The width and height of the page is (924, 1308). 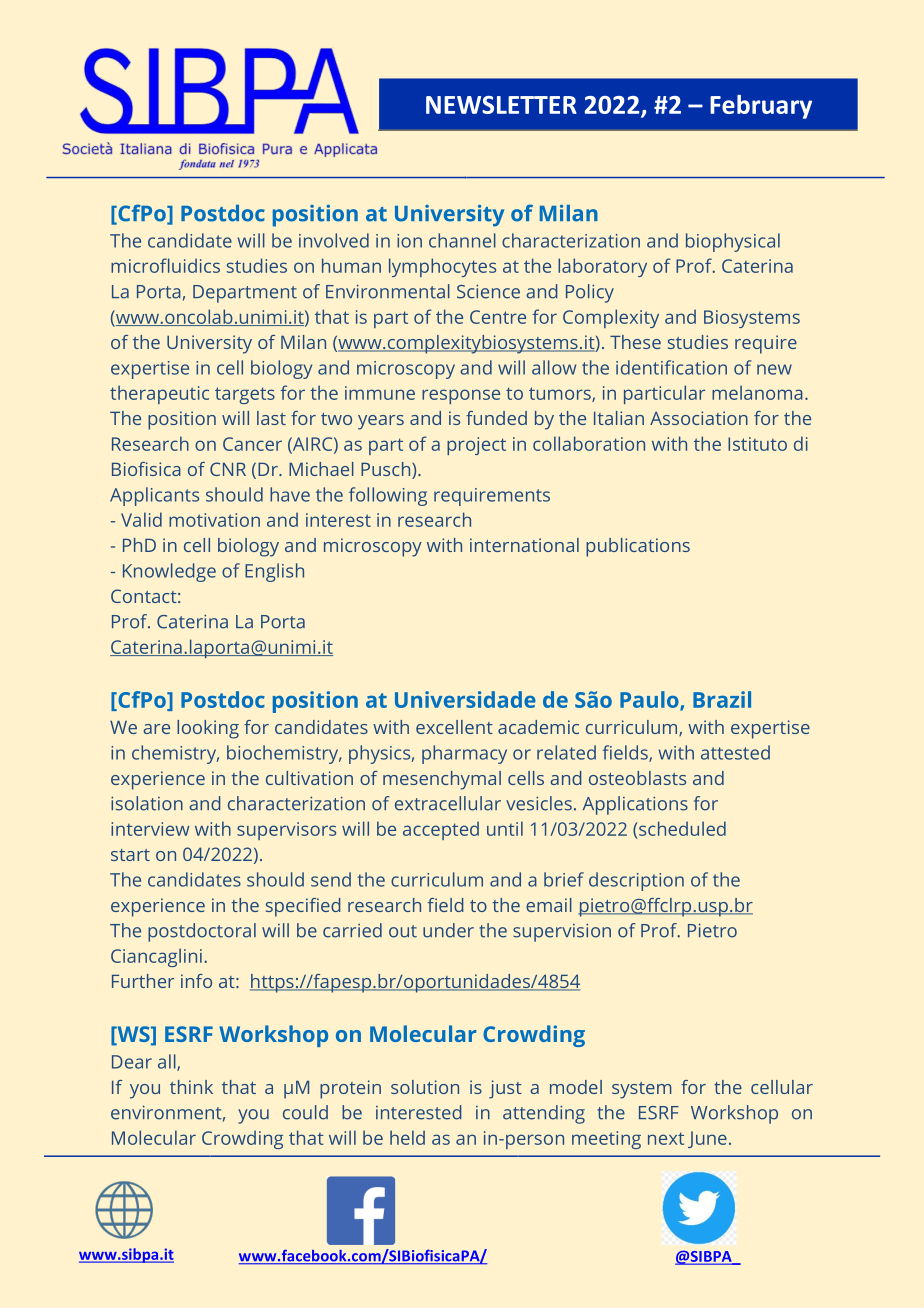 I want to click on solution, so click(x=425, y=1087).
